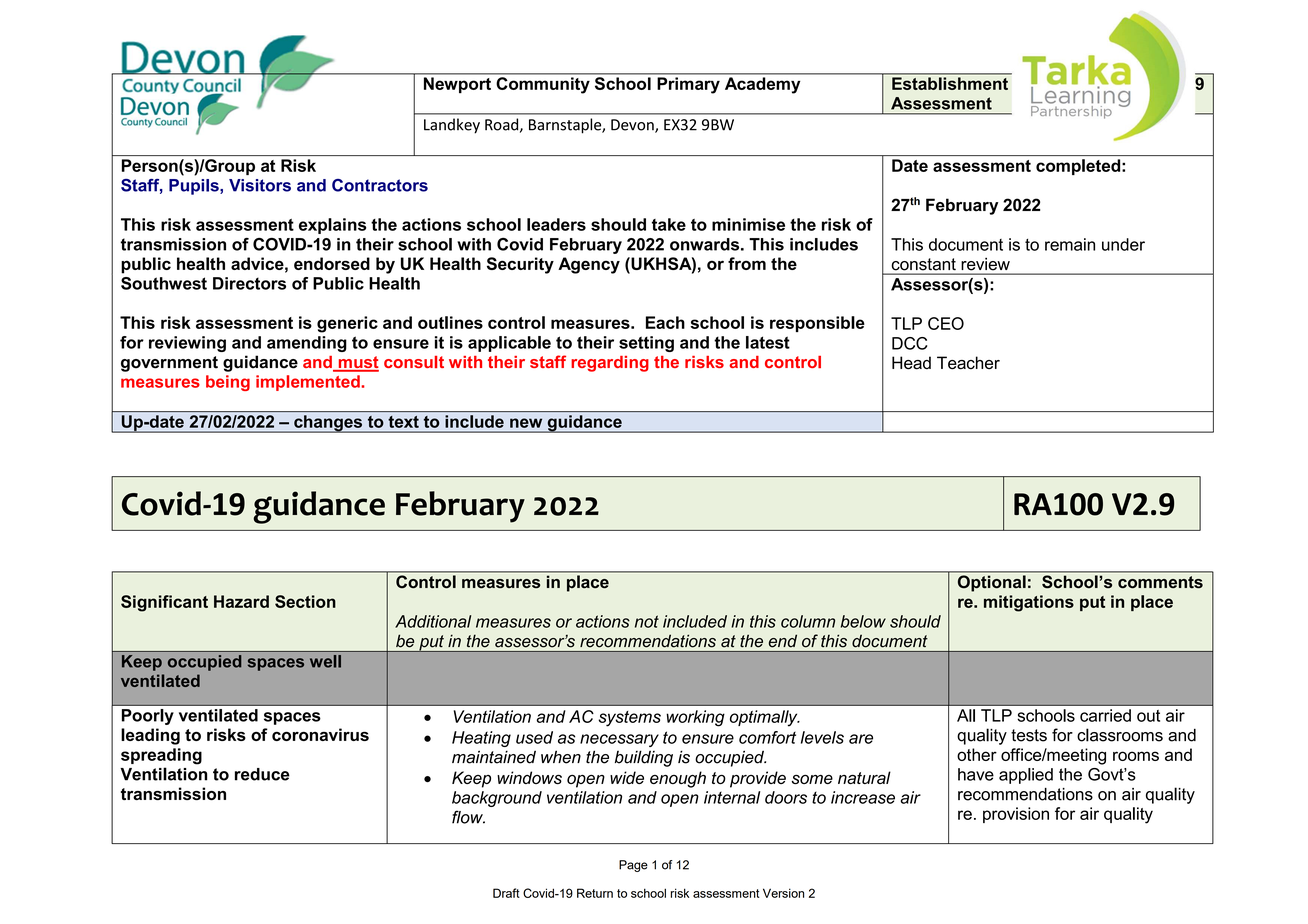  I want to click on Establishment, so click(950, 83).
